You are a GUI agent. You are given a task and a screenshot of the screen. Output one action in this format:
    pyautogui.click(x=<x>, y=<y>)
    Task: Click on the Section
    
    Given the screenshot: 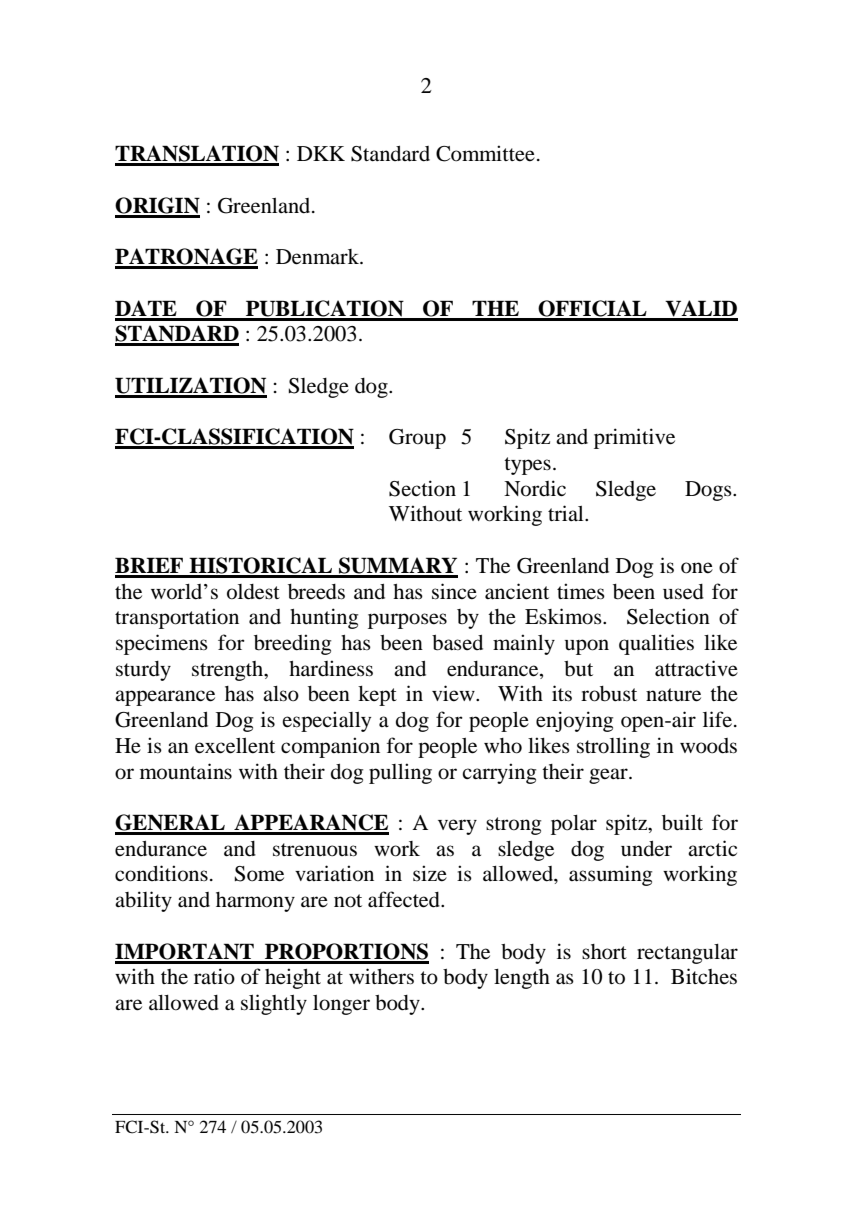 What is the action you would take?
    pyautogui.click(x=422, y=488)
